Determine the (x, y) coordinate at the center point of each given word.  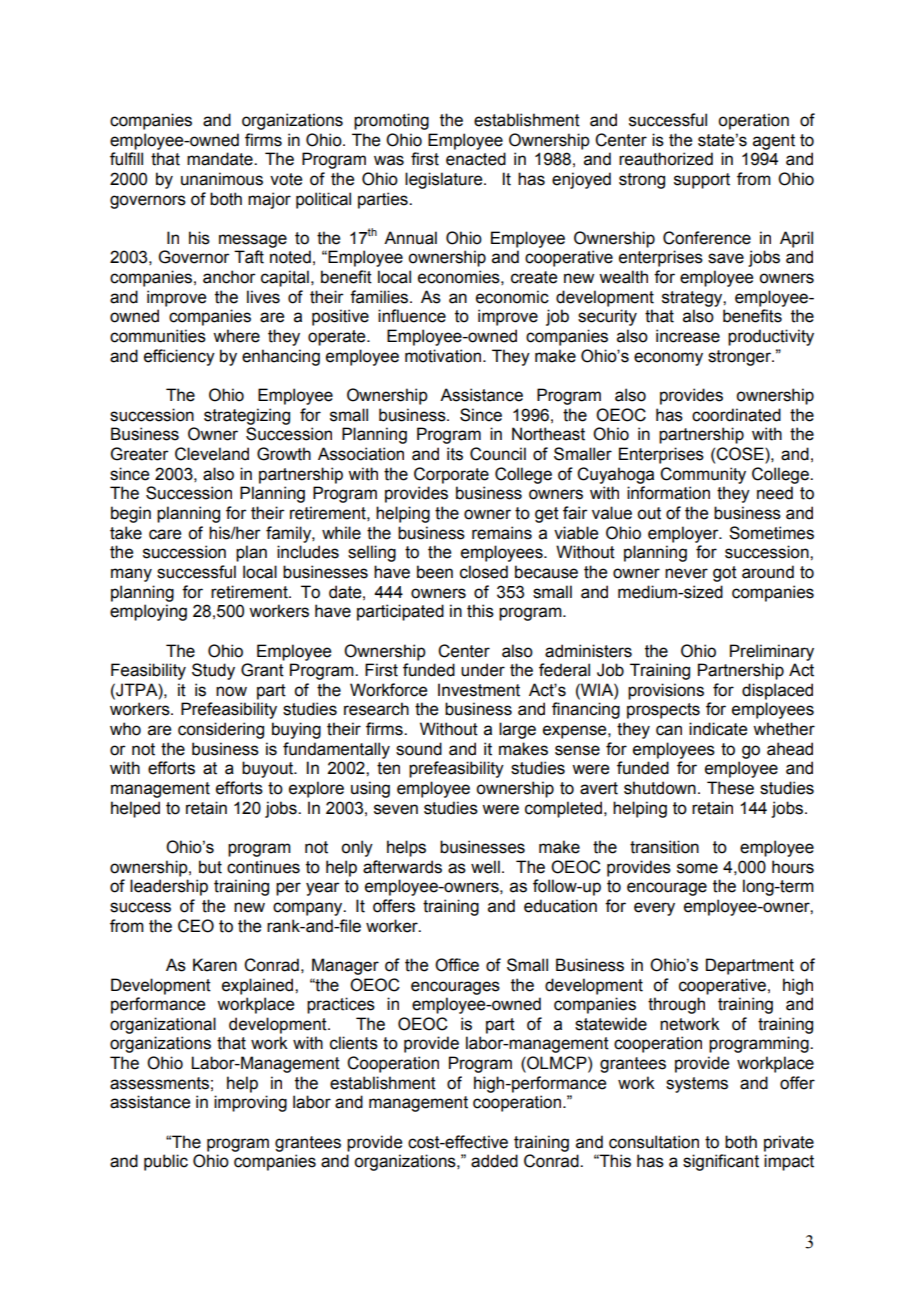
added (494, 1161)
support (702, 181)
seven (396, 809)
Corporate (451, 475)
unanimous (222, 179)
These (730, 788)
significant (721, 1162)
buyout (269, 769)
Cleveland (212, 454)
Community (703, 475)
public (166, 1162)
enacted (476, 159)
